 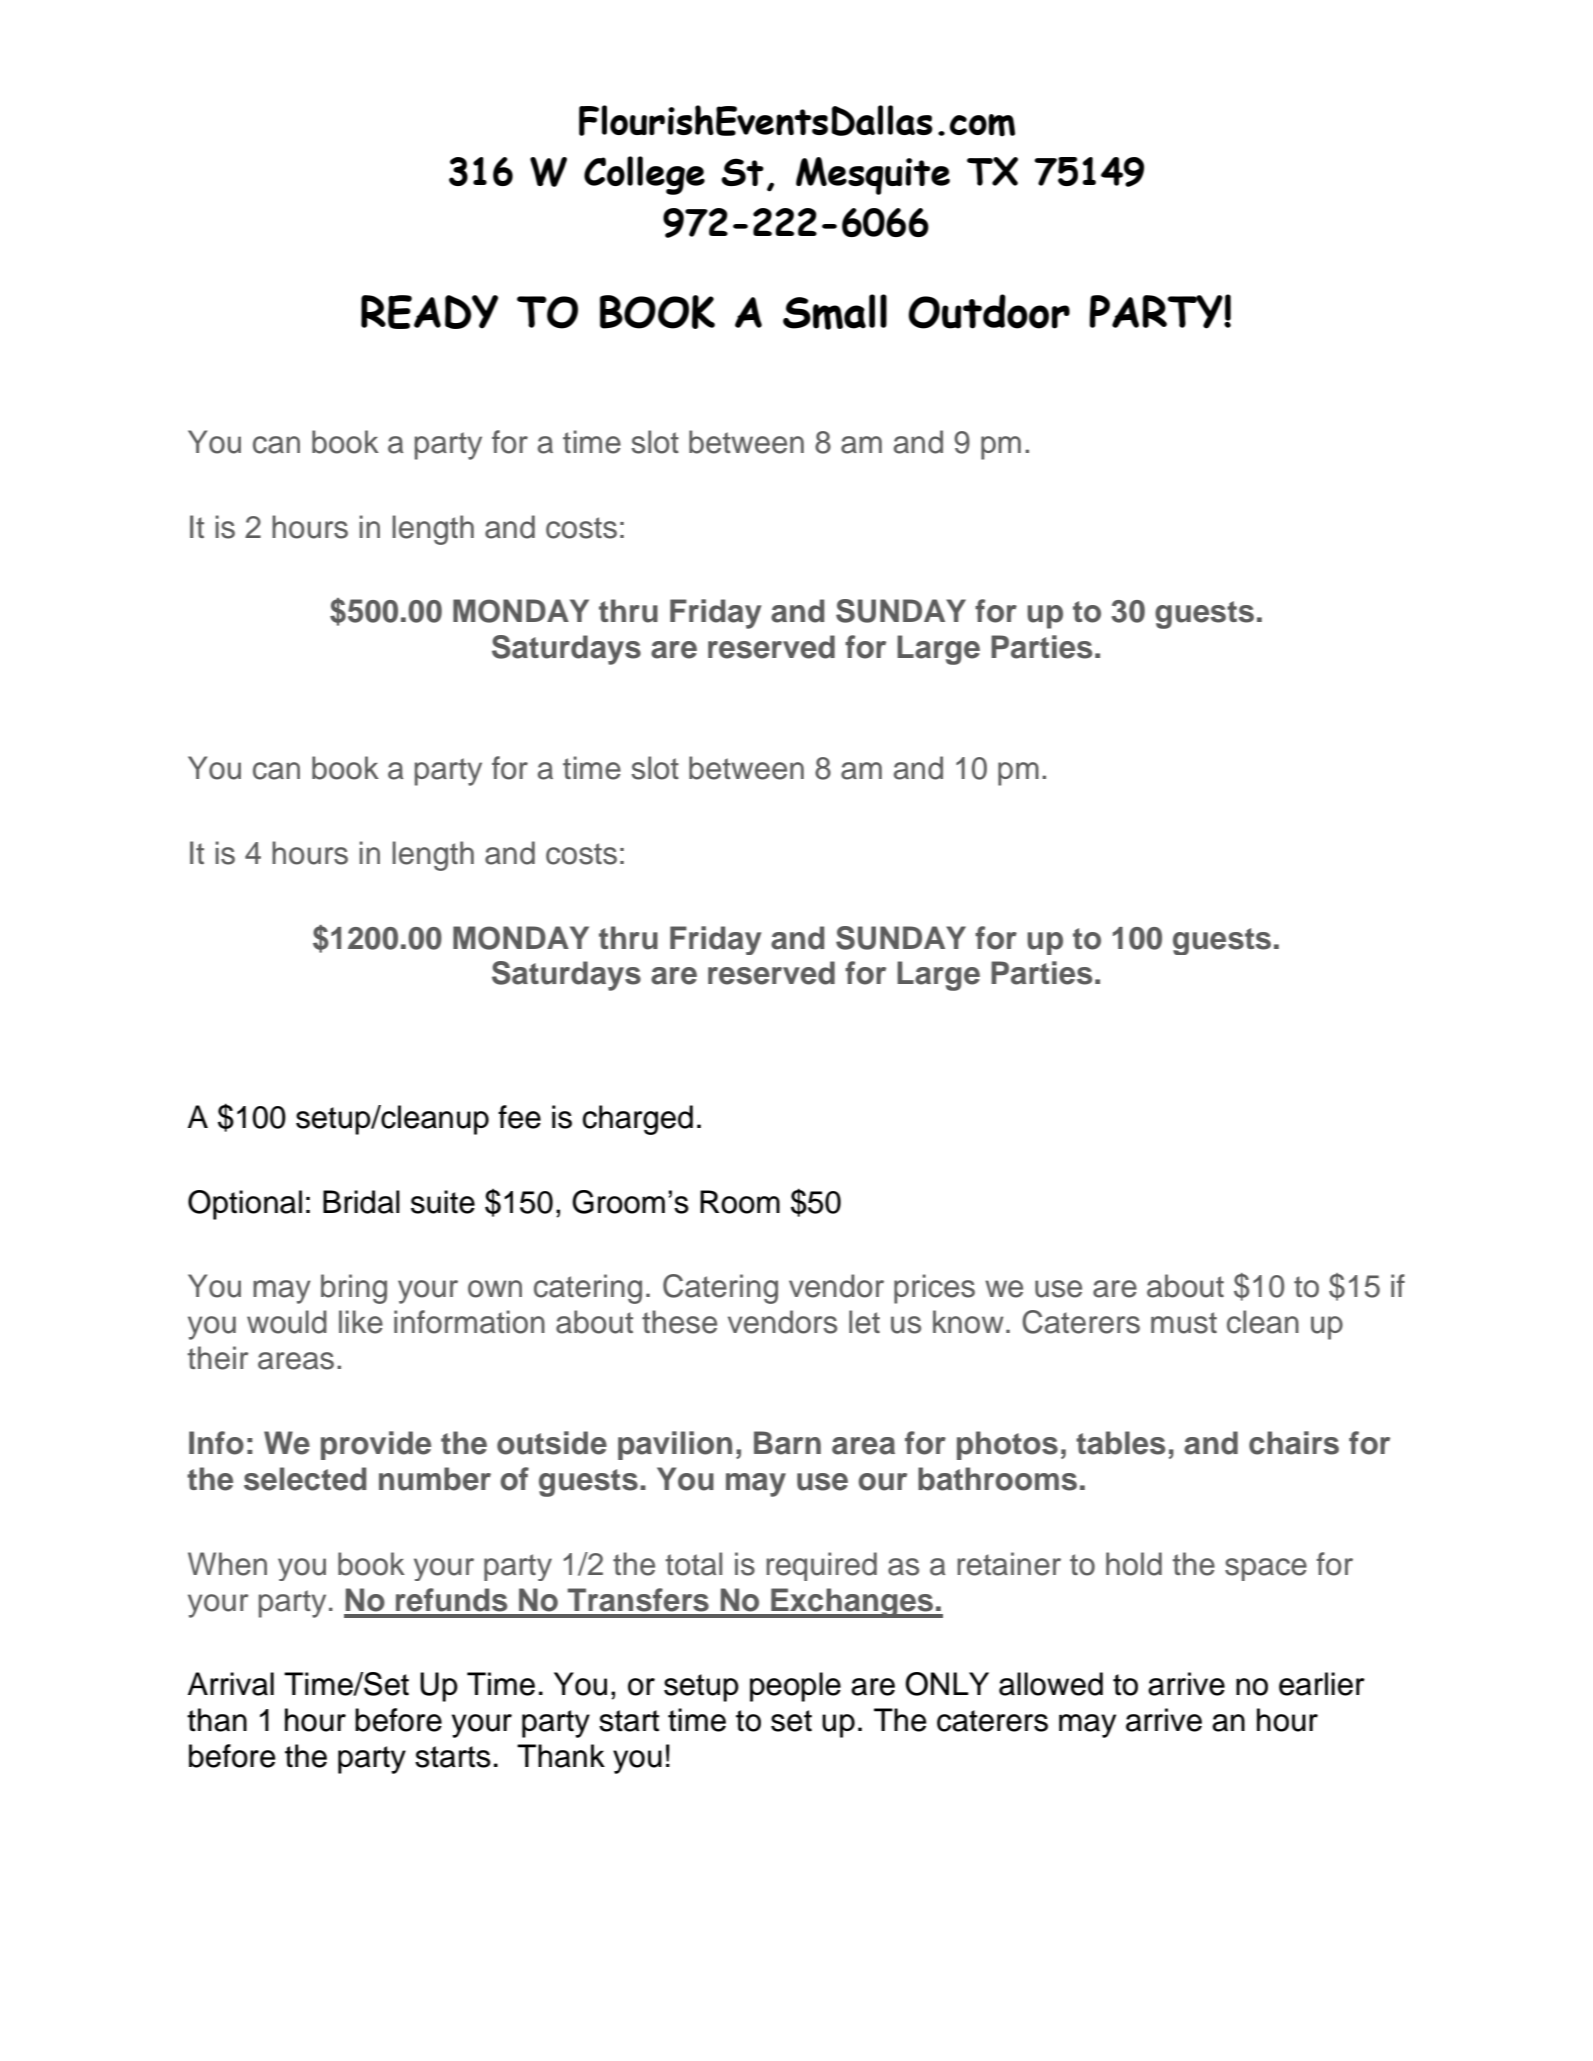 I want to click on hold, so click(x=1134, y=1564).
